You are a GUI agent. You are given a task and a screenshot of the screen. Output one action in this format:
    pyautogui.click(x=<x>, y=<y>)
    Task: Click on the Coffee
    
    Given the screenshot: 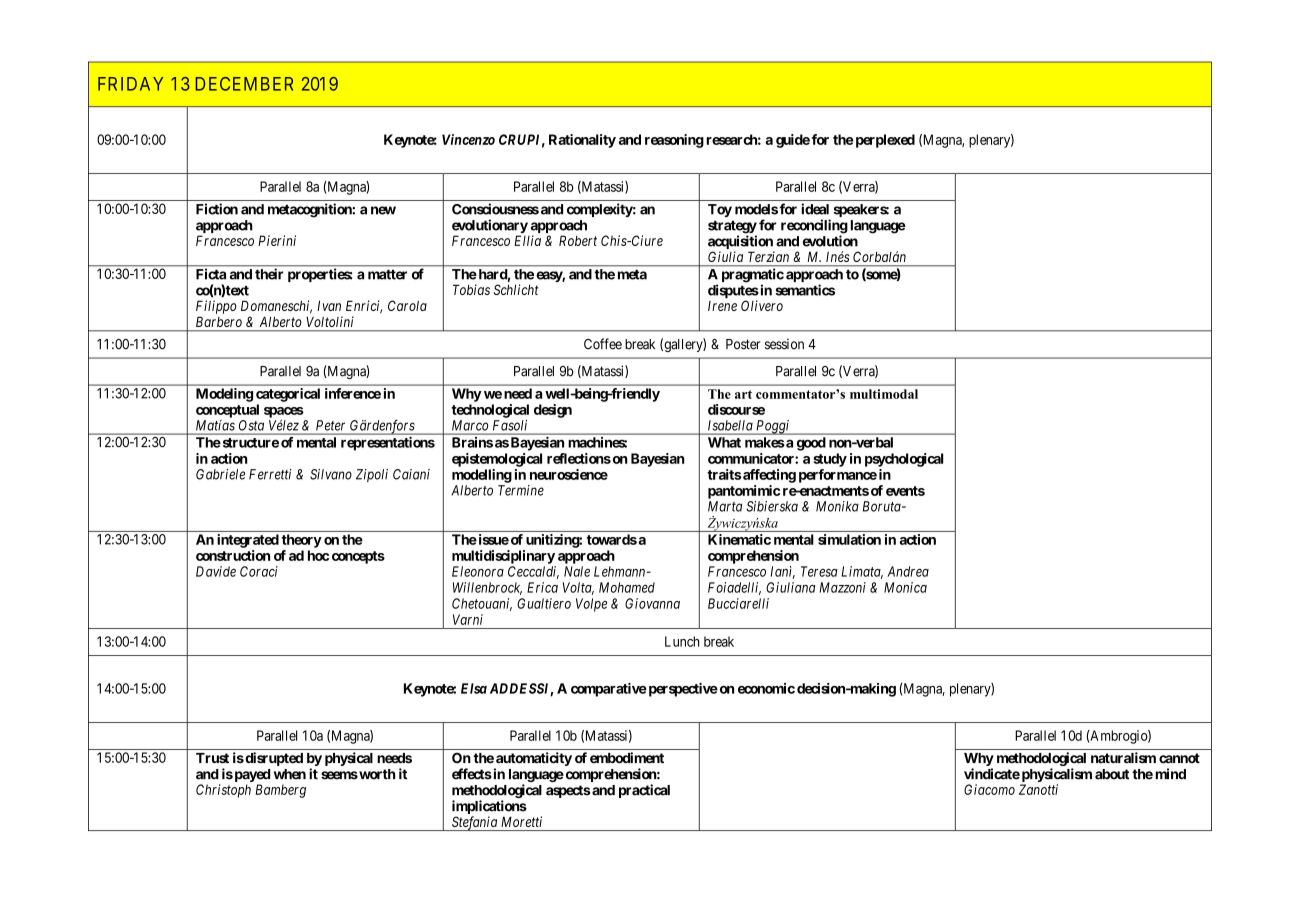 What is the action you would take?
    pyautogui.click(x=603, y=344)
